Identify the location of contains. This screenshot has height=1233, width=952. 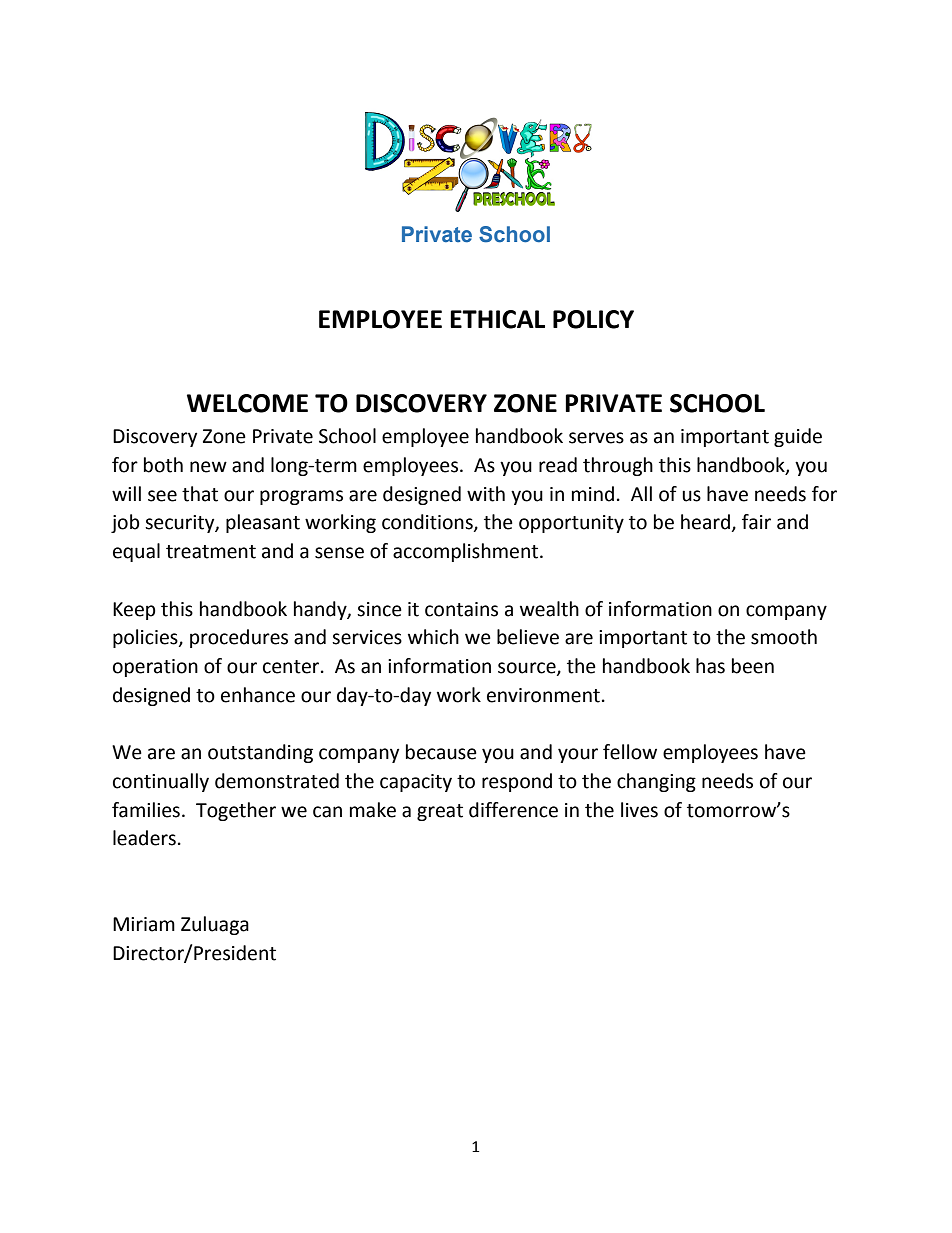
(461, 609).
